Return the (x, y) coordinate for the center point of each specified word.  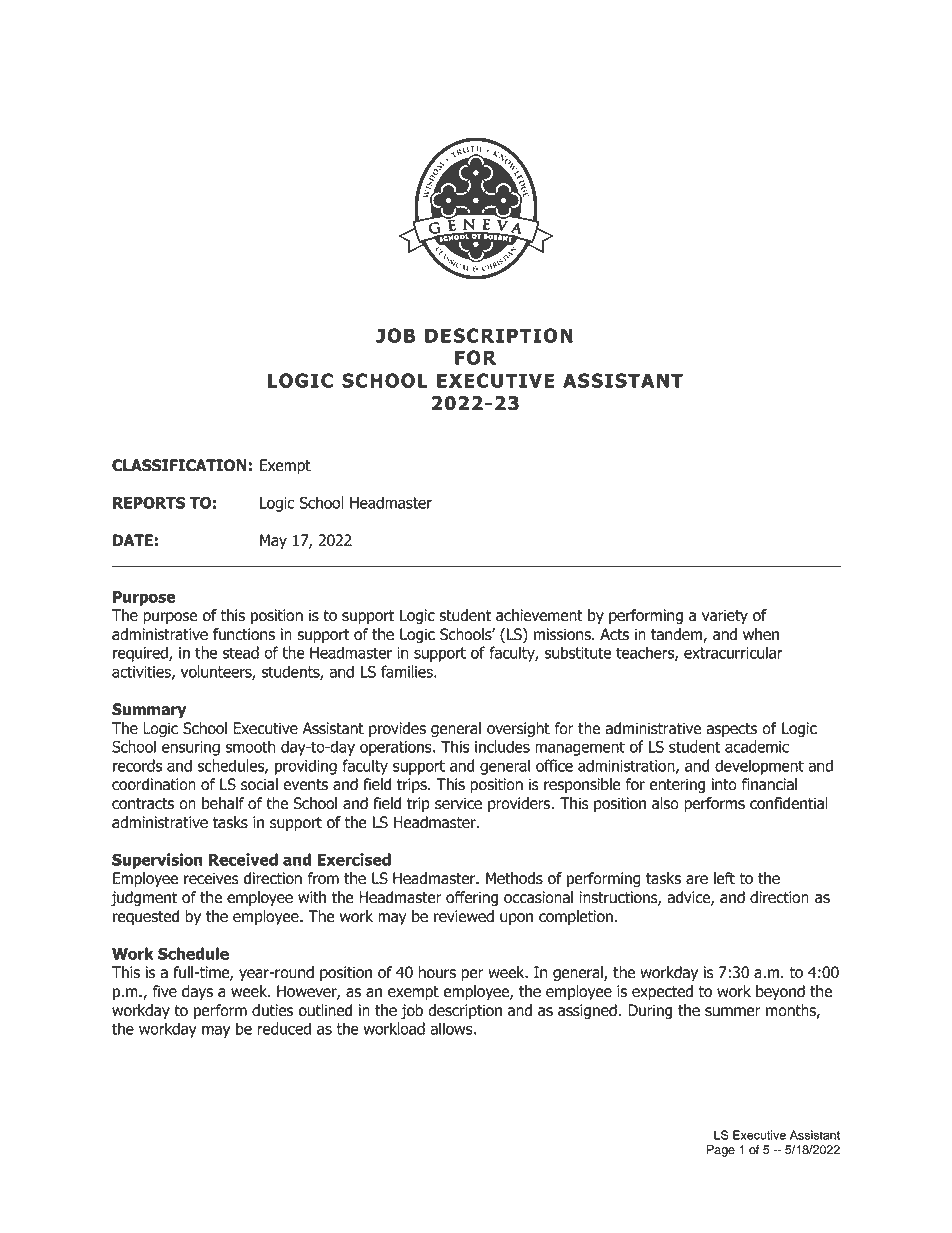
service (458, 803)
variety (725, 617)
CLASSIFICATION (179, 465)
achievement (539, 615)
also (665, 803)
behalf (223, 803)
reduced (284, 1028)
